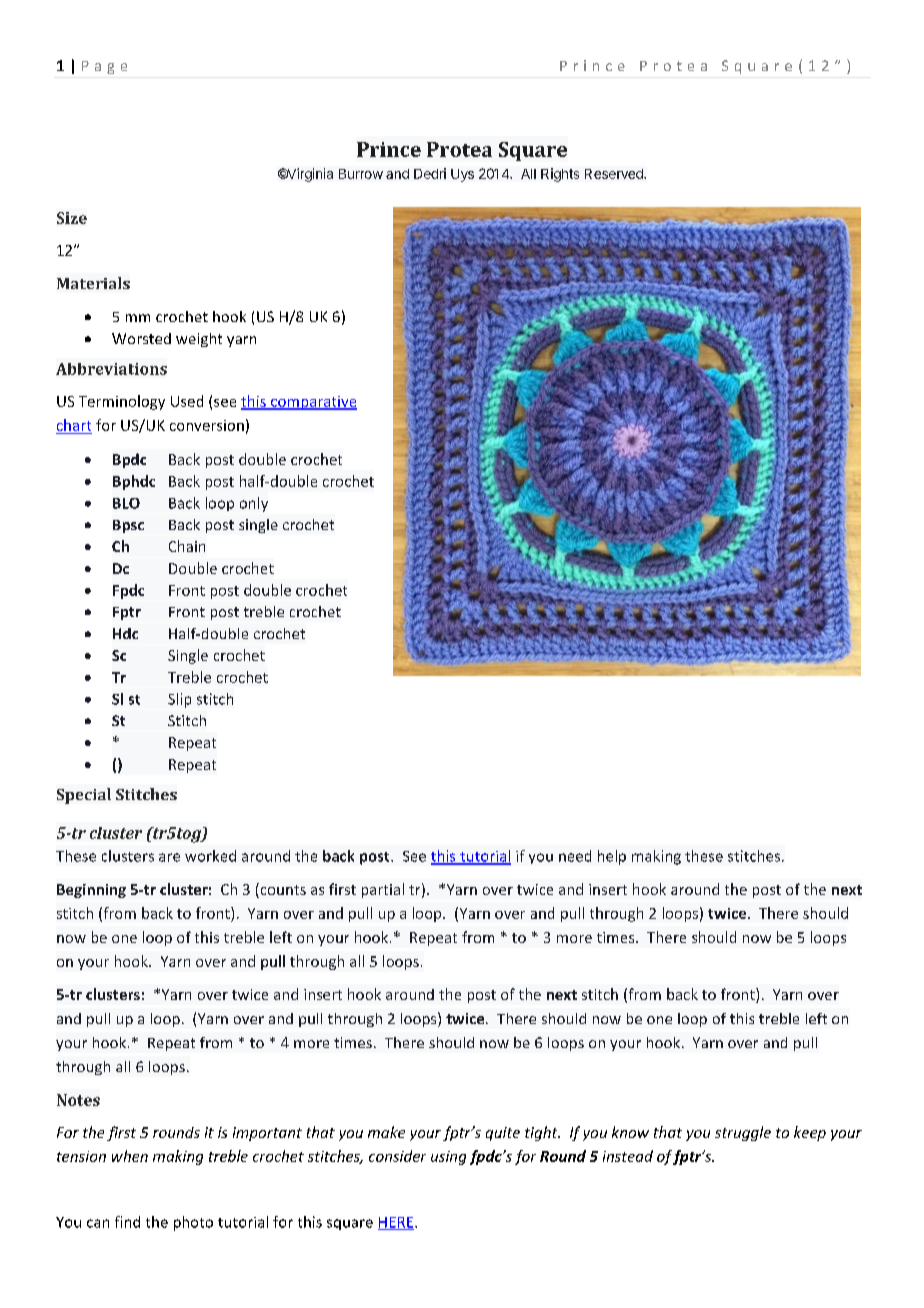  I want to click on struggle, so click(743, 1133).
